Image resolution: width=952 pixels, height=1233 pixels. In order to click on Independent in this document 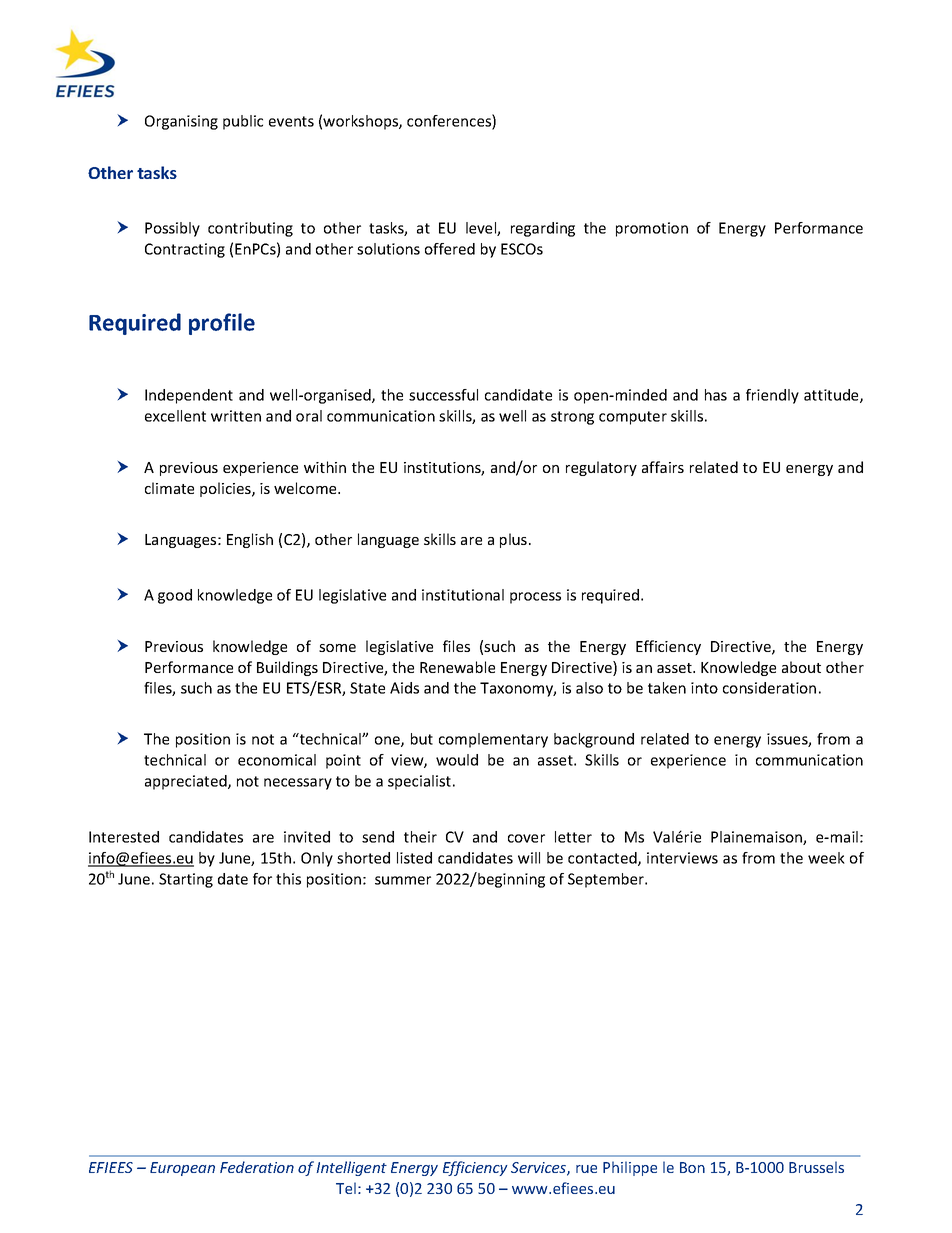, I will do `click(189, 396)`.
